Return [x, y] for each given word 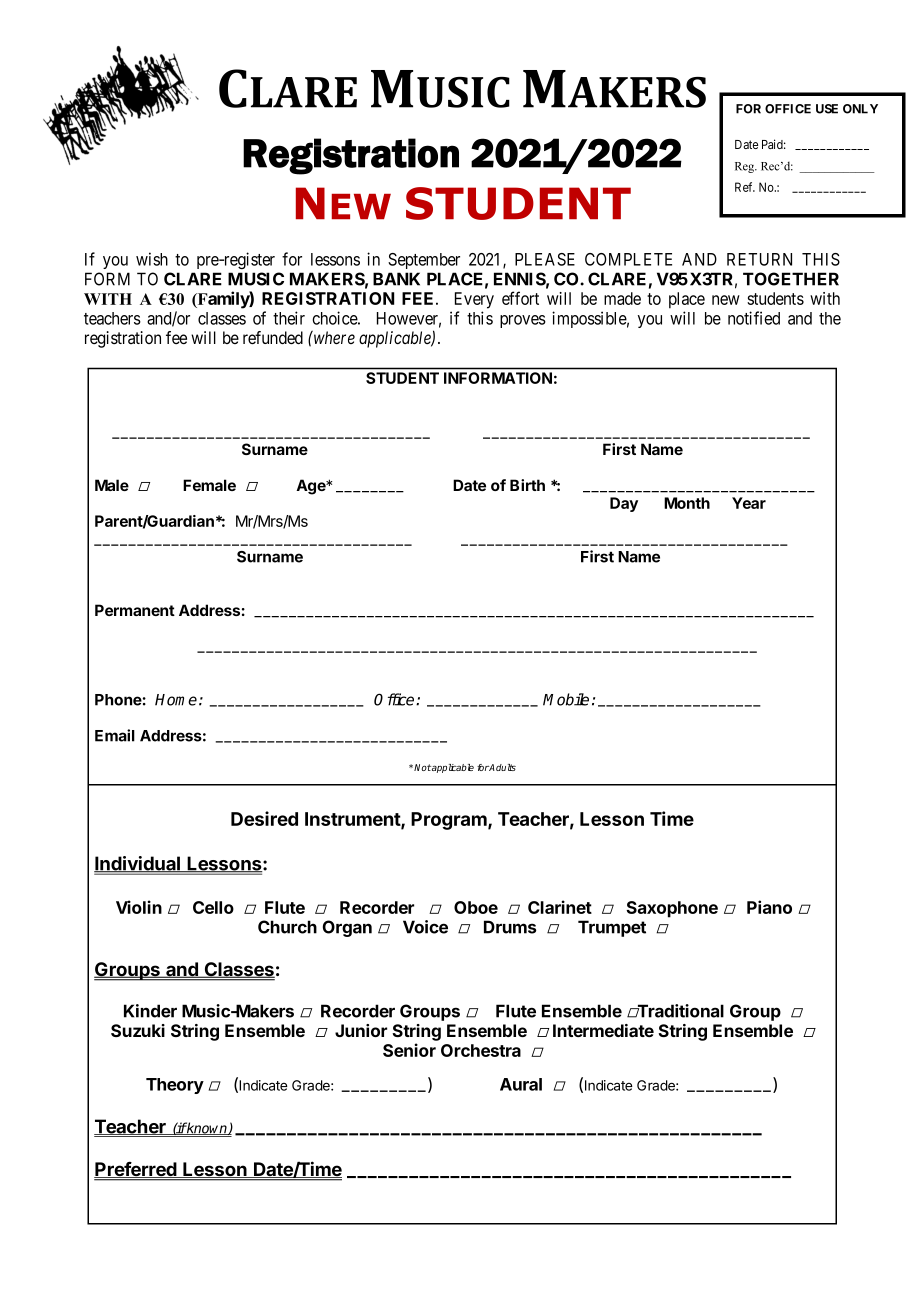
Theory [175, 1086]
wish [152, 259]
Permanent [135, 610]
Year [749, 503]
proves [523, 321]
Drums [510, 927]
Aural [521, 1084]
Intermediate [603, 1030]
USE [827, 109]
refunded [273, 337]
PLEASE [545, 259]
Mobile [566, 699]
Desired [264, 818]
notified [754, 318]
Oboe [476, 907]
